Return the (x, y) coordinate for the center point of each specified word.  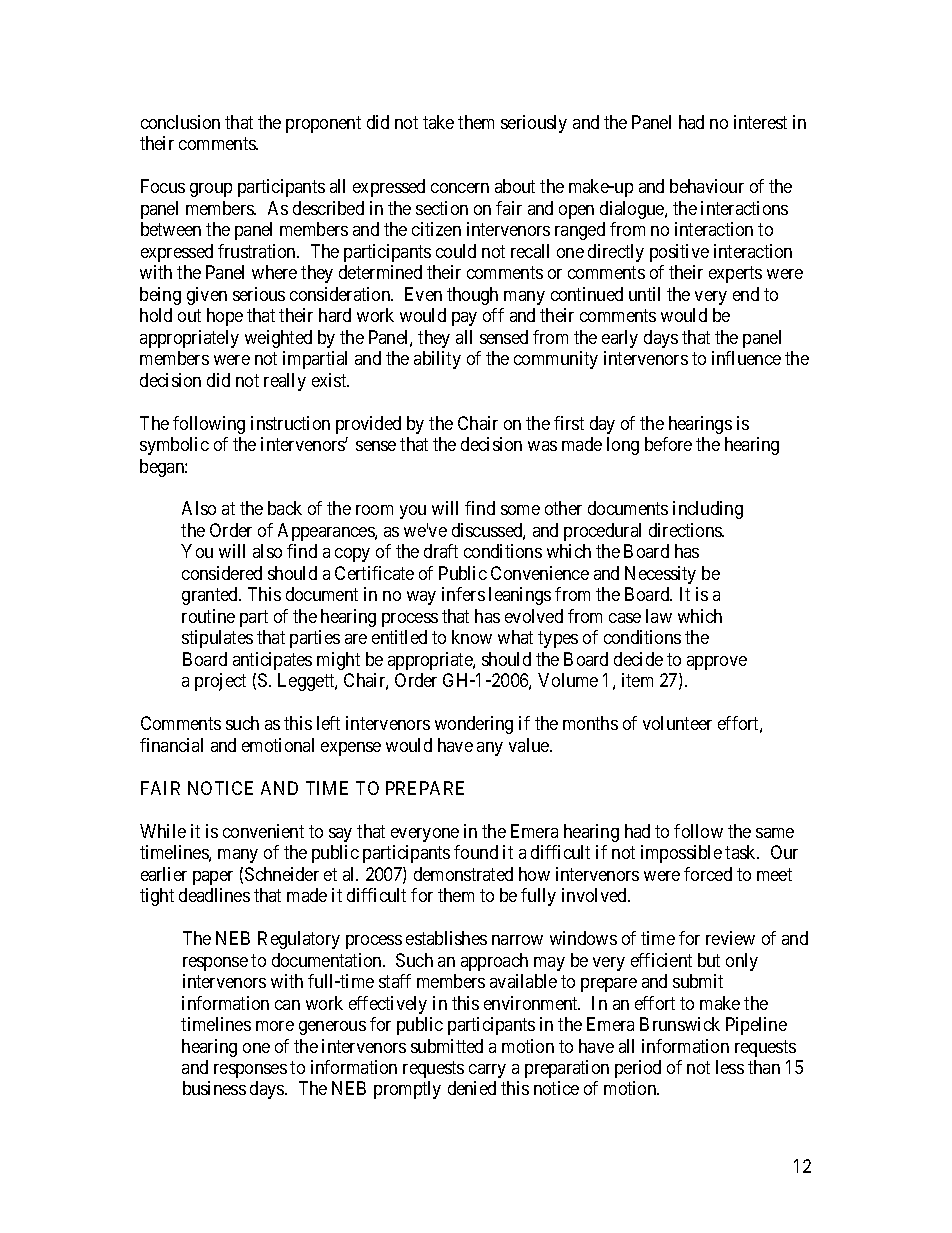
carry (487, 1071)
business (214, 1088)
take (438, 122)
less (730, 1067)
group (211, 190)
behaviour (707, 186)
